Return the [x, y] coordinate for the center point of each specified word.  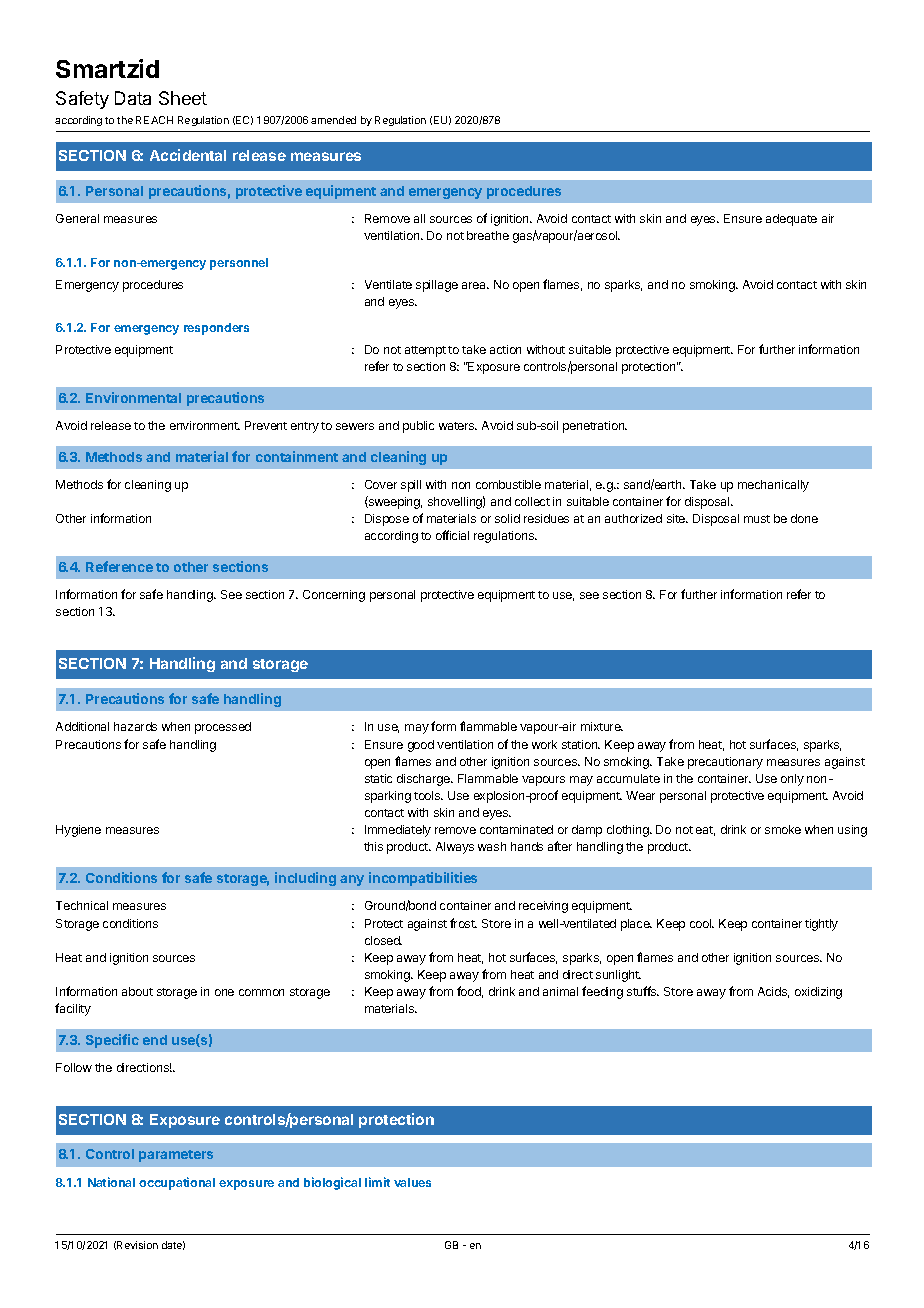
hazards [135, 726]
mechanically [773, 486]
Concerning [334, 596]
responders [216, 329]
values [412, 1182]
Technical [82, 905]
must [757, 519]
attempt [425, 351]
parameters [176, 1156]
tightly [821, 925]
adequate [791, 220]
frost [463, 923]
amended [333, 120]
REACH [154, 120]
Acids [773, 992]
